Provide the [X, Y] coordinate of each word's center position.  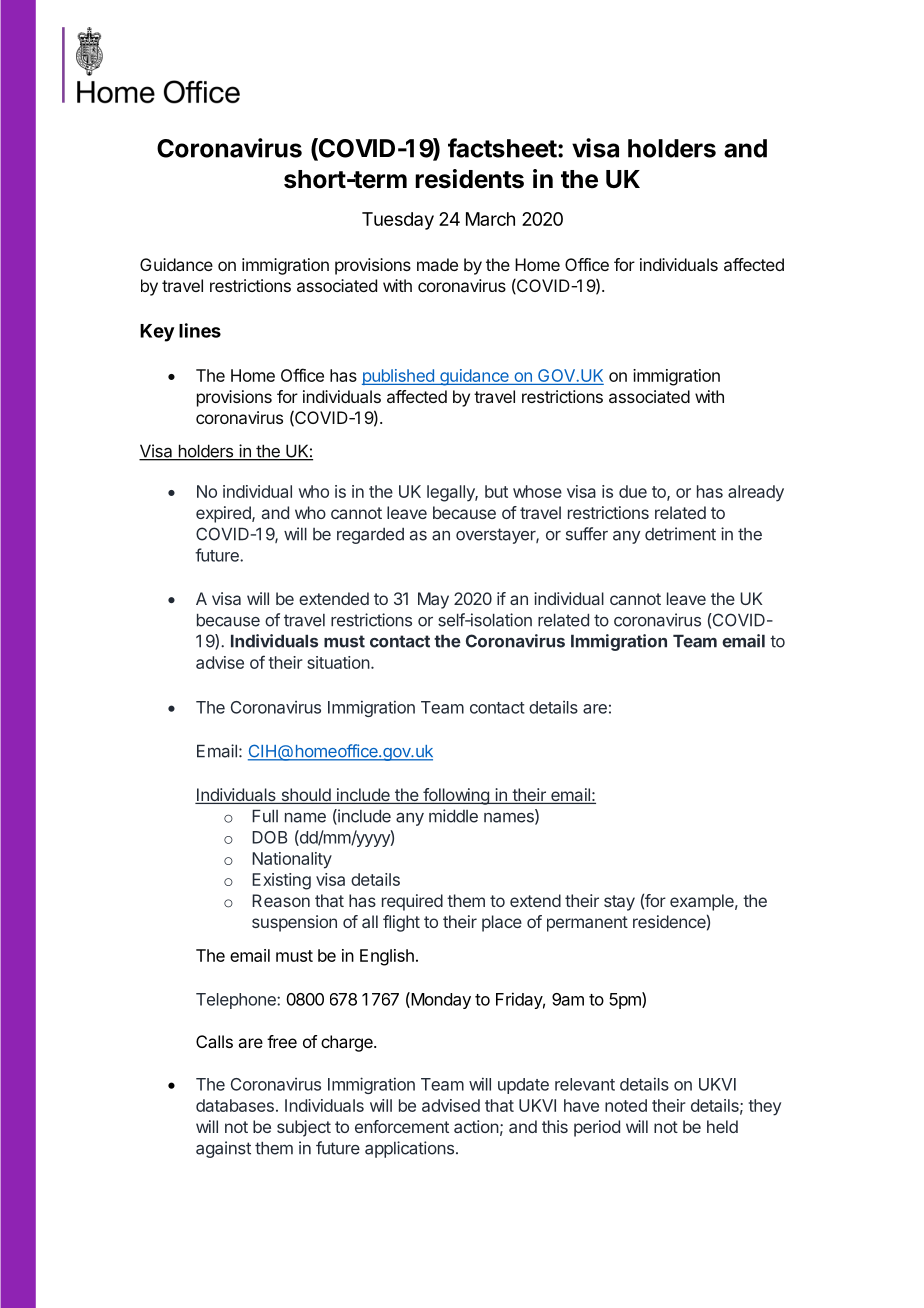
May [433, 600]
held [722, 1126]
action [476, 1126]
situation [338, 662]
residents [469, 179]
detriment [680, 534]
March [490, 219]
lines [200, 330]
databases [235, 1105]
